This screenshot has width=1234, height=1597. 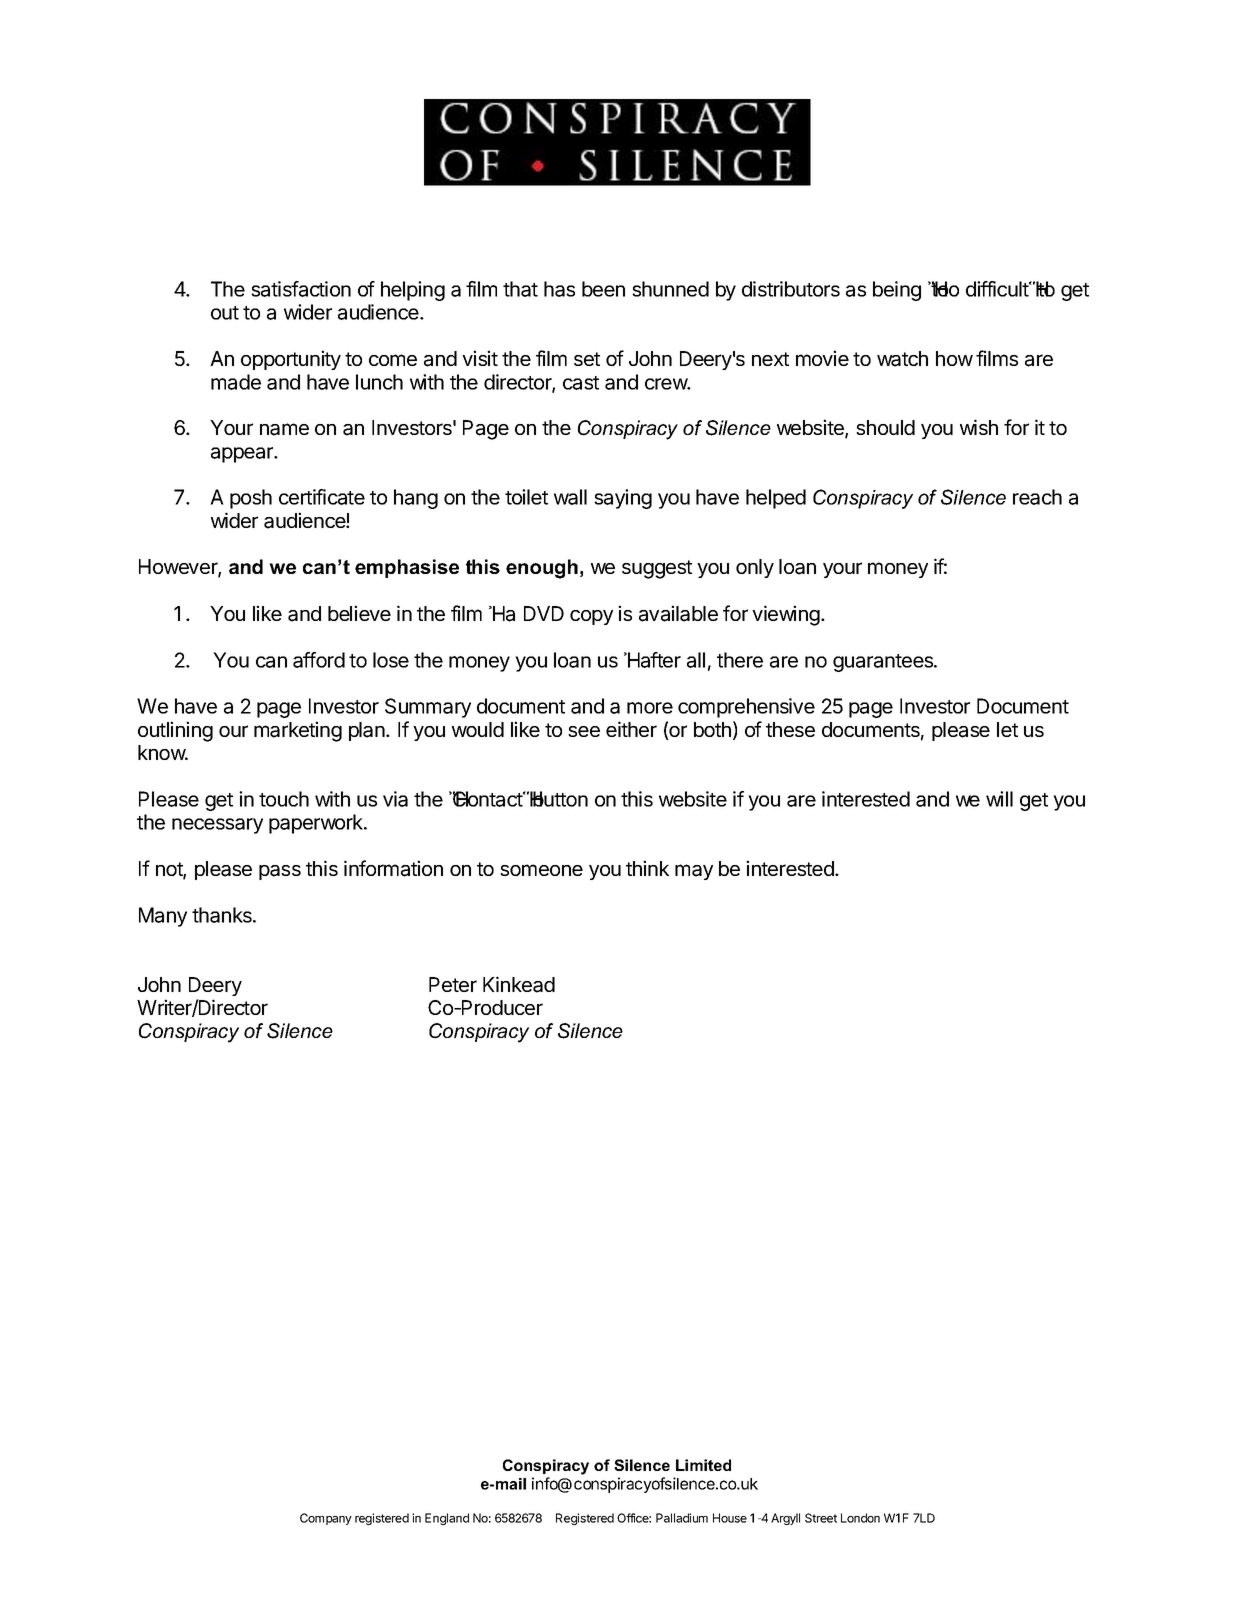 What do you see at coordinates (319, 660) in the screenshot?
I see `afford` at bounding box center [319, 660].
